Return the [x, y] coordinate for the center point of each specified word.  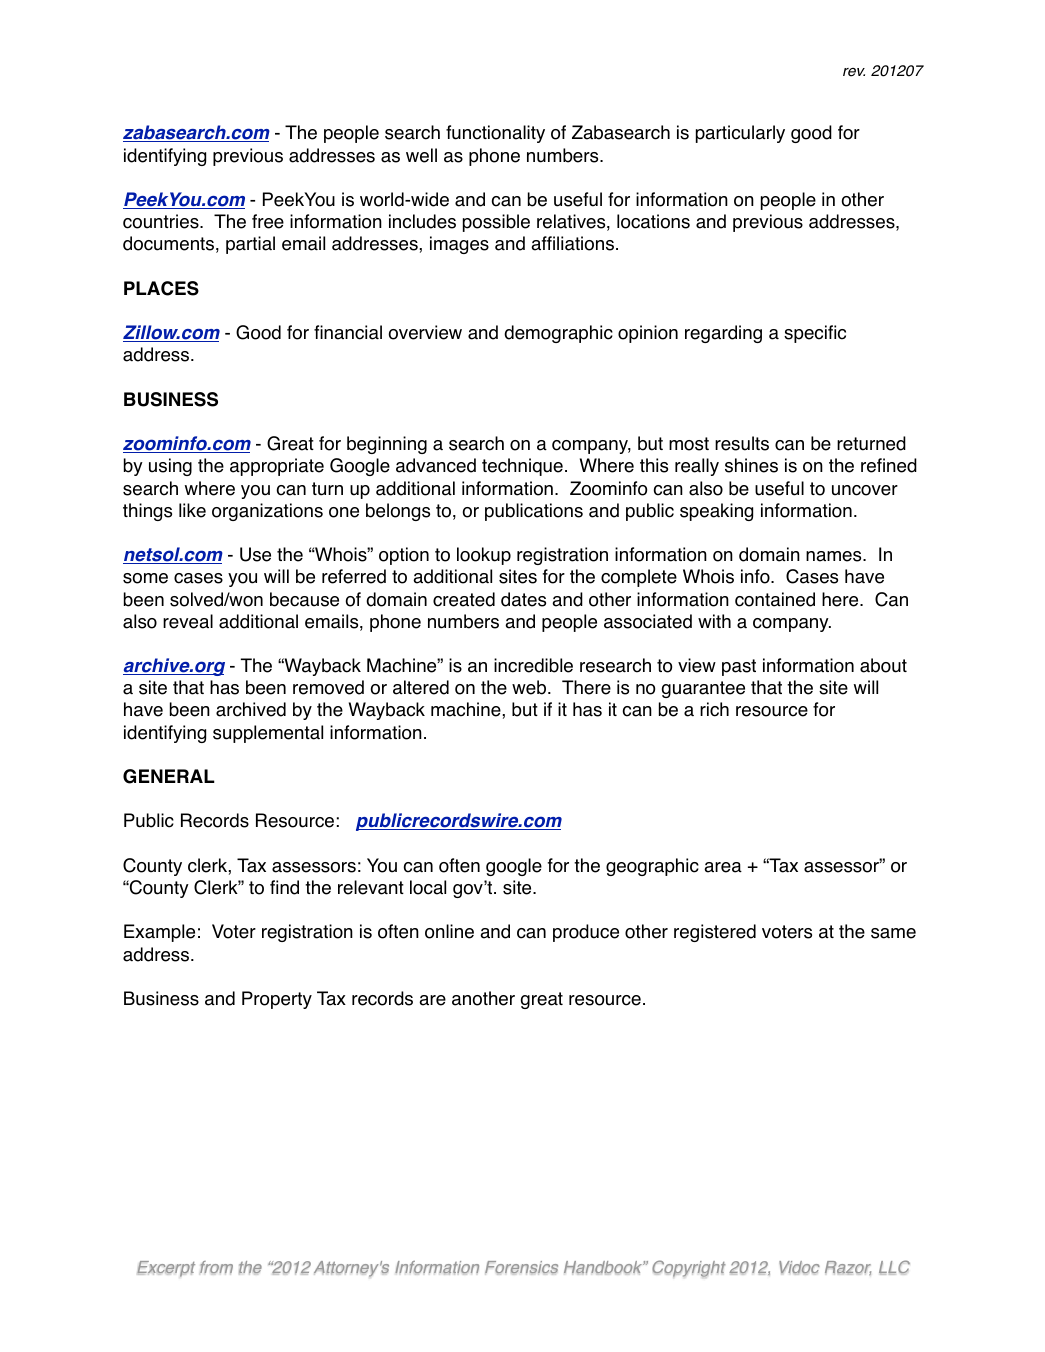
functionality [495, 134]
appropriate [277, 467]
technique [522, 467]
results [742, 443]
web [530, 687]
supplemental [268, 734]
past [739, 667]
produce [586, 933]
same [893, 933]
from [216, 1267]
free [268, 221]
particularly [740, 134]
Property [277, 1000]
